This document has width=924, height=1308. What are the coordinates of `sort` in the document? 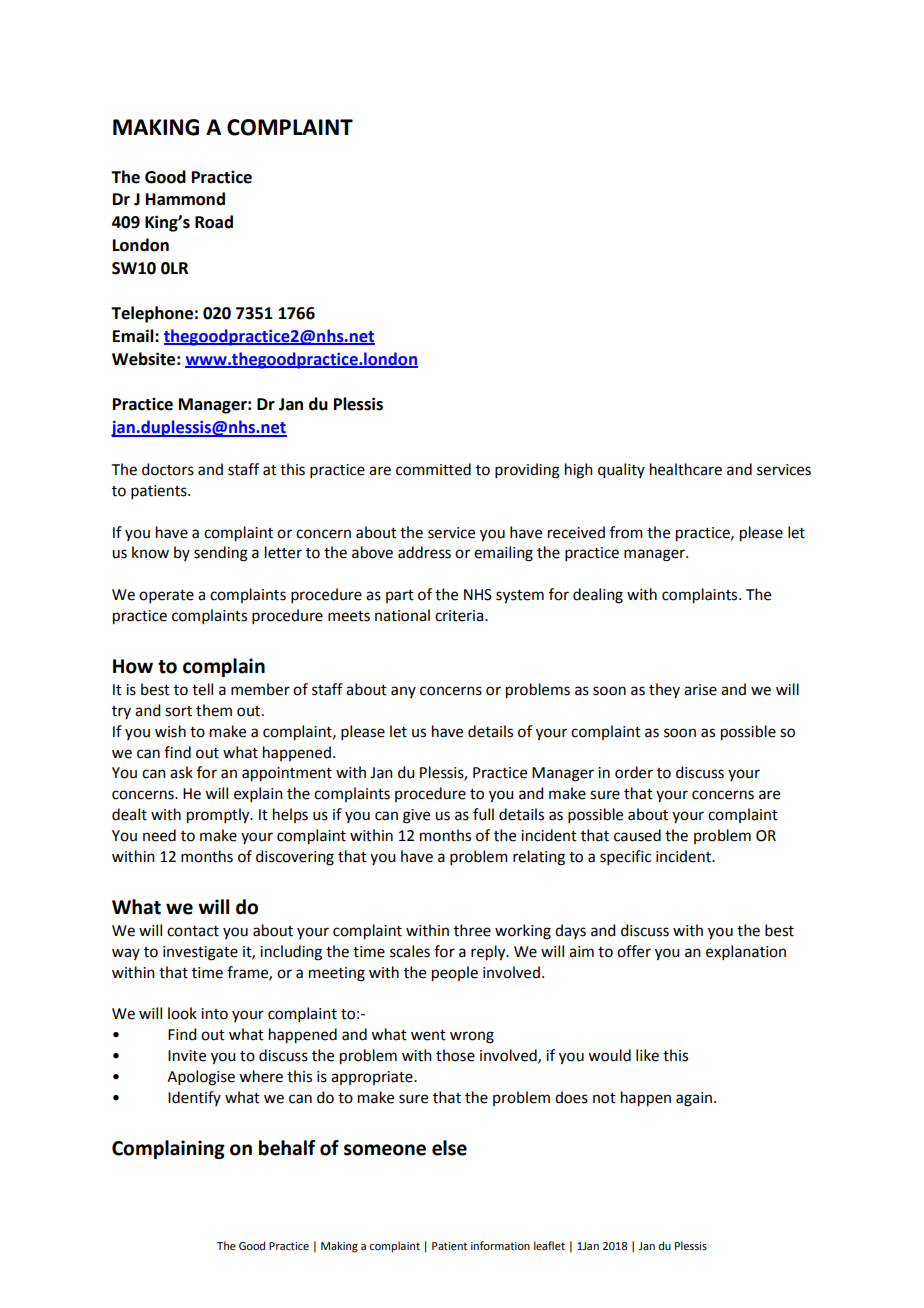 It's located at (178, 711).
